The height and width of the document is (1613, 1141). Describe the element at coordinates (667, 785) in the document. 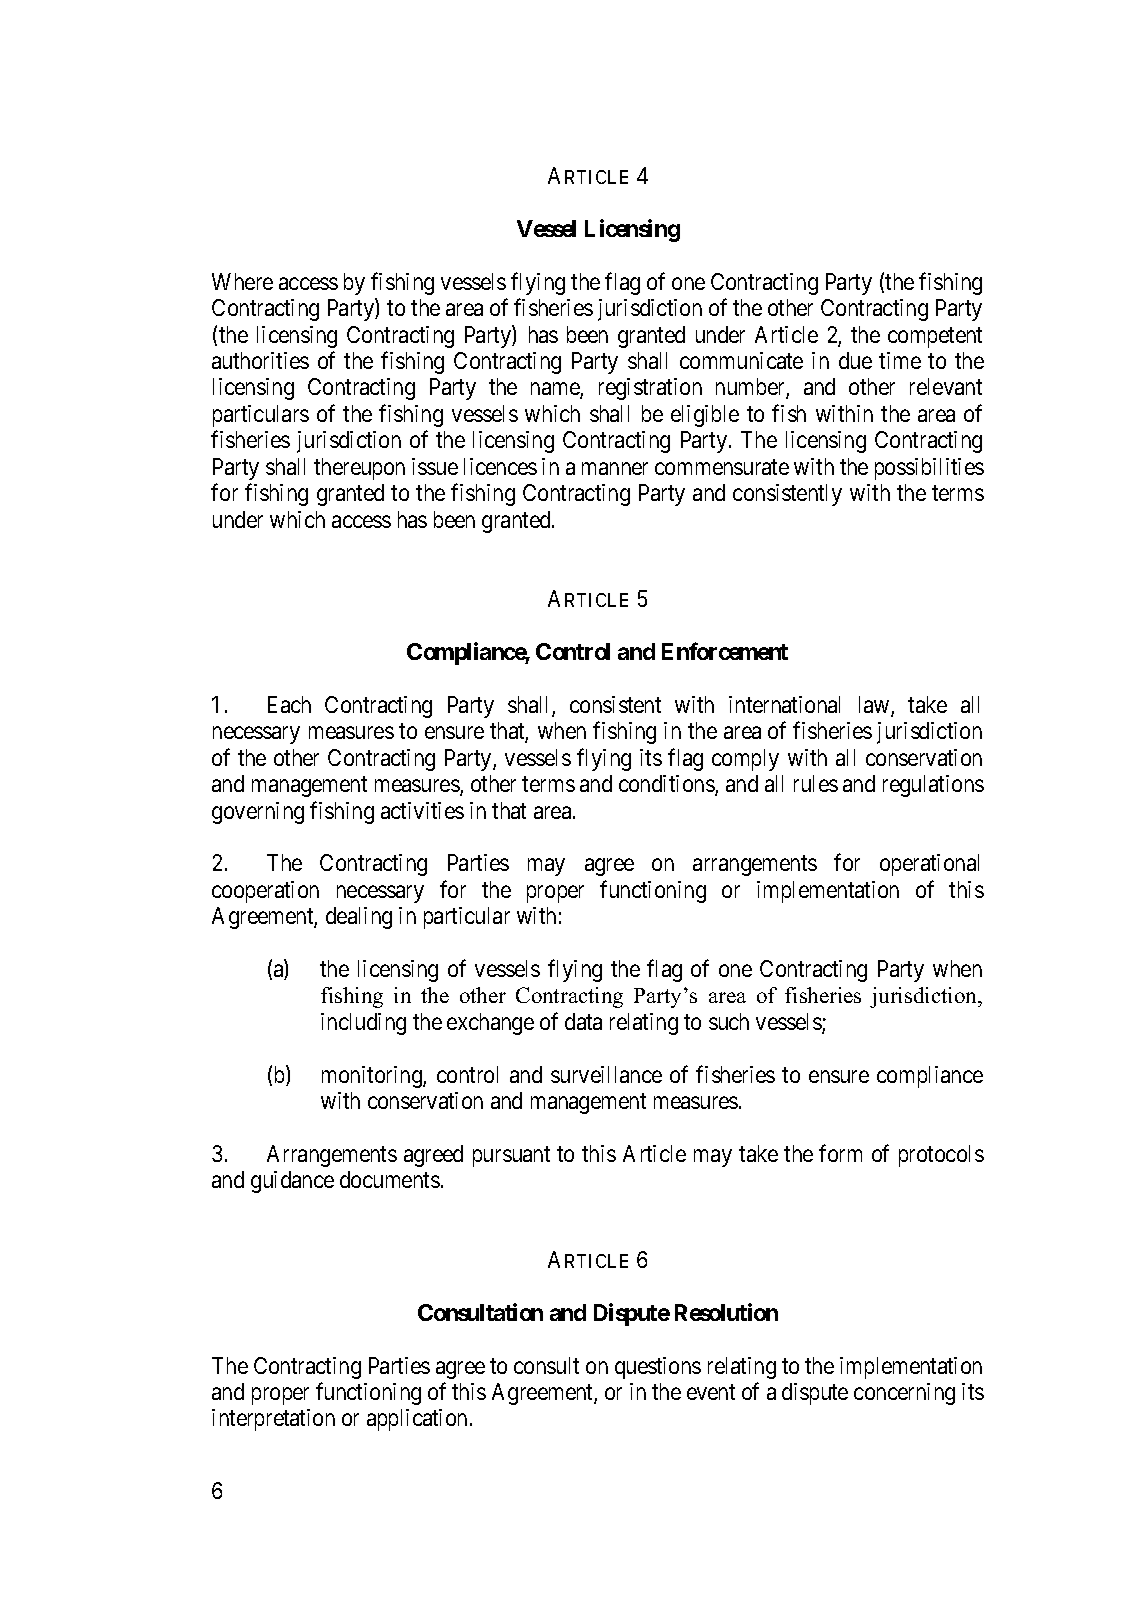

I see `conditions` at that location.
